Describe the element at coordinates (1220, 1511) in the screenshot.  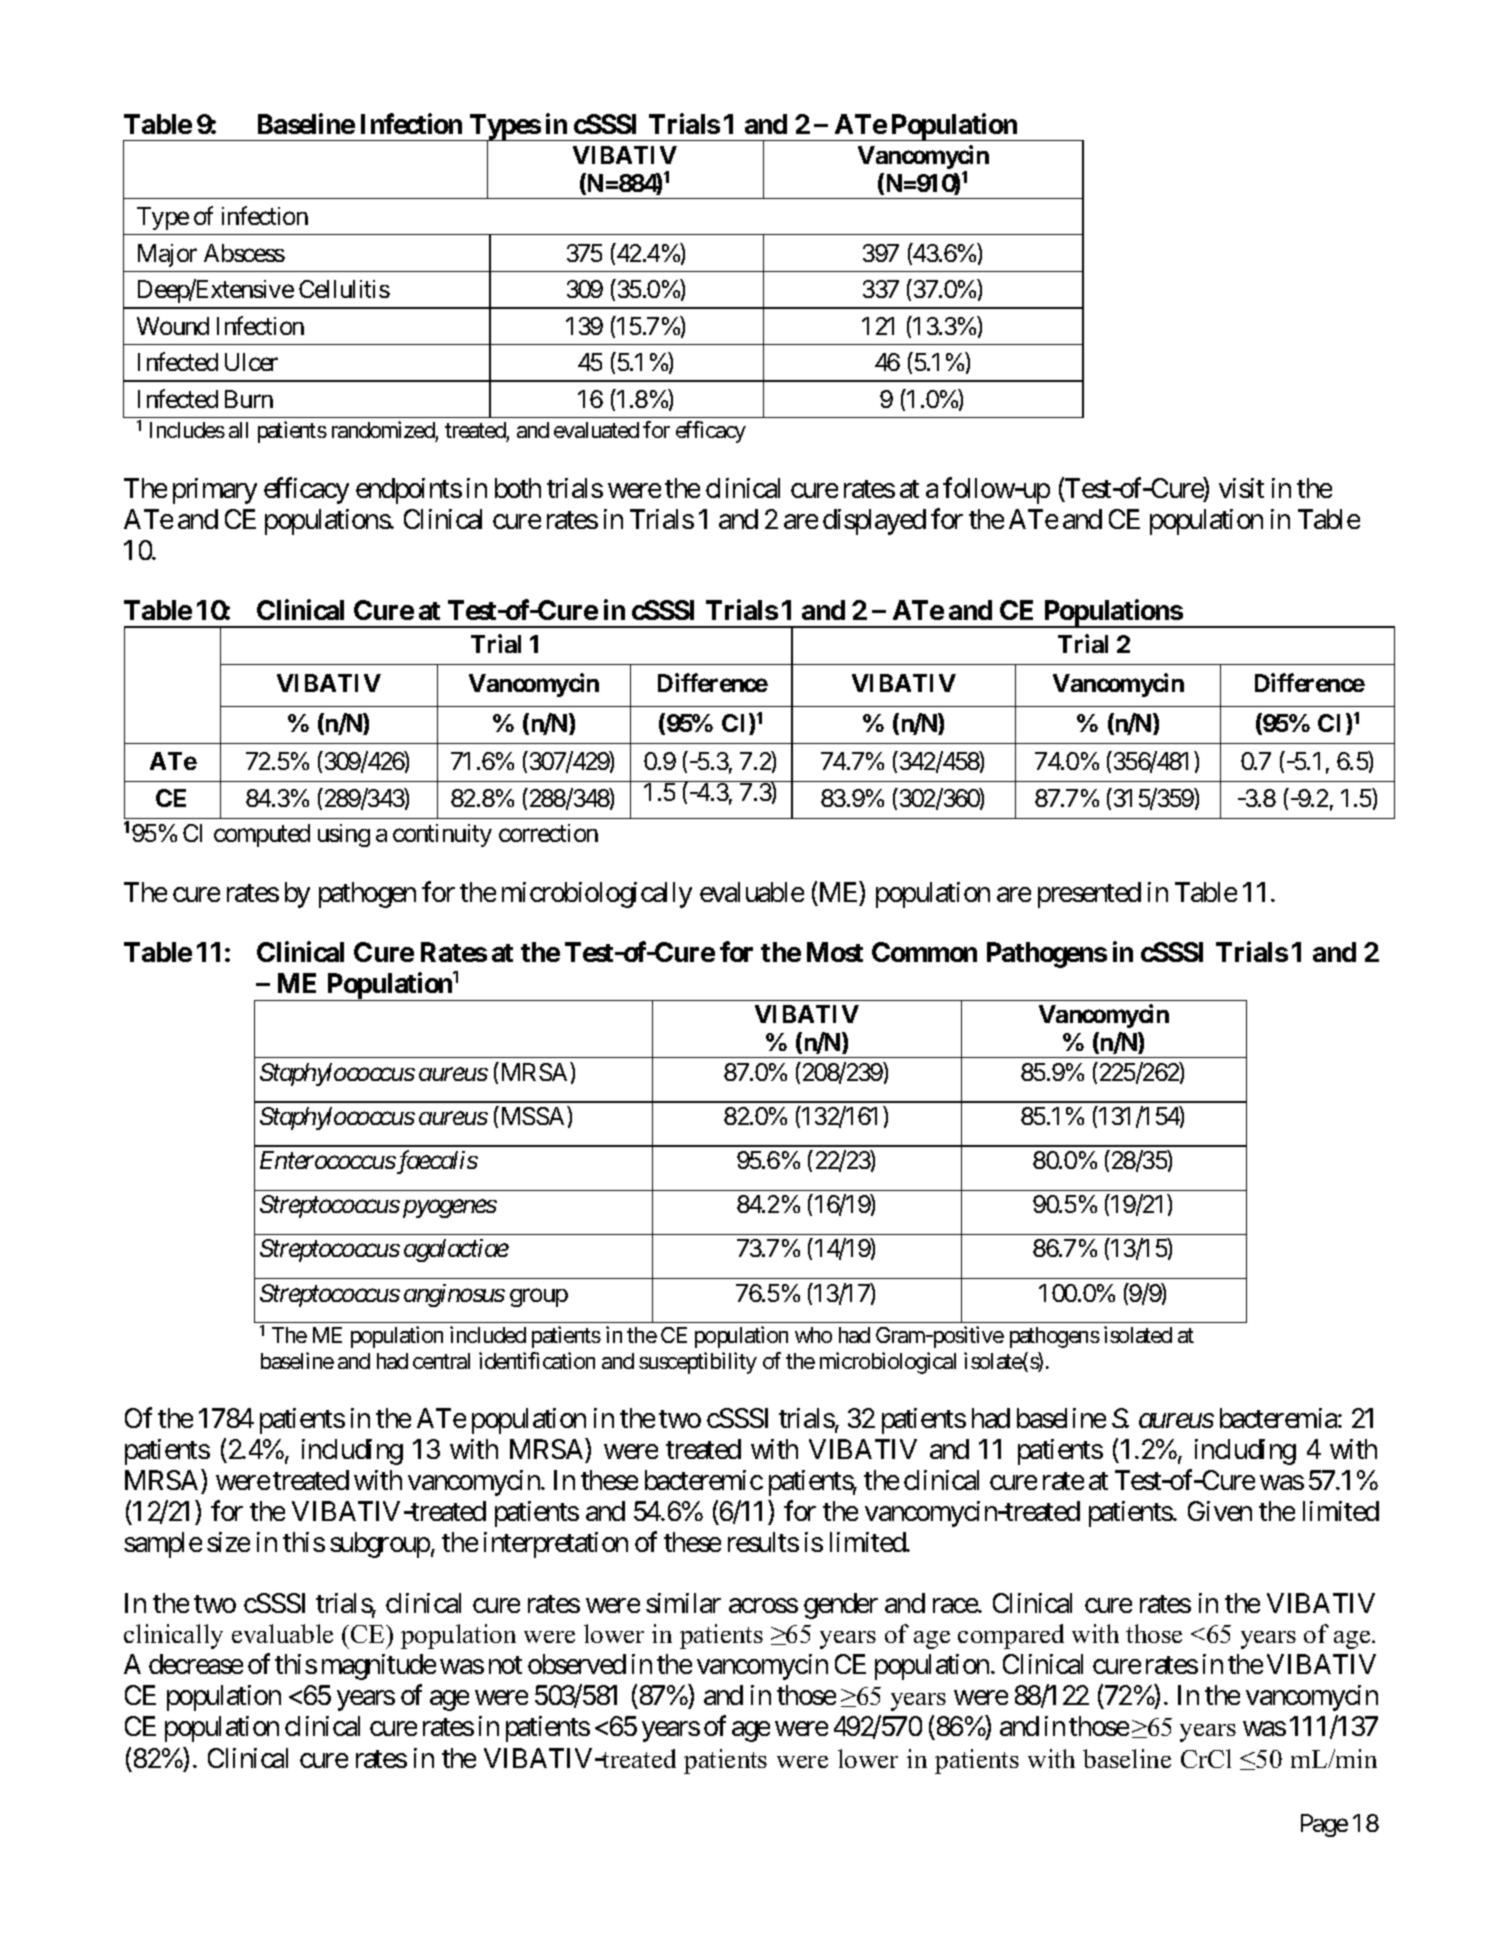
I see `Given` at that location.
